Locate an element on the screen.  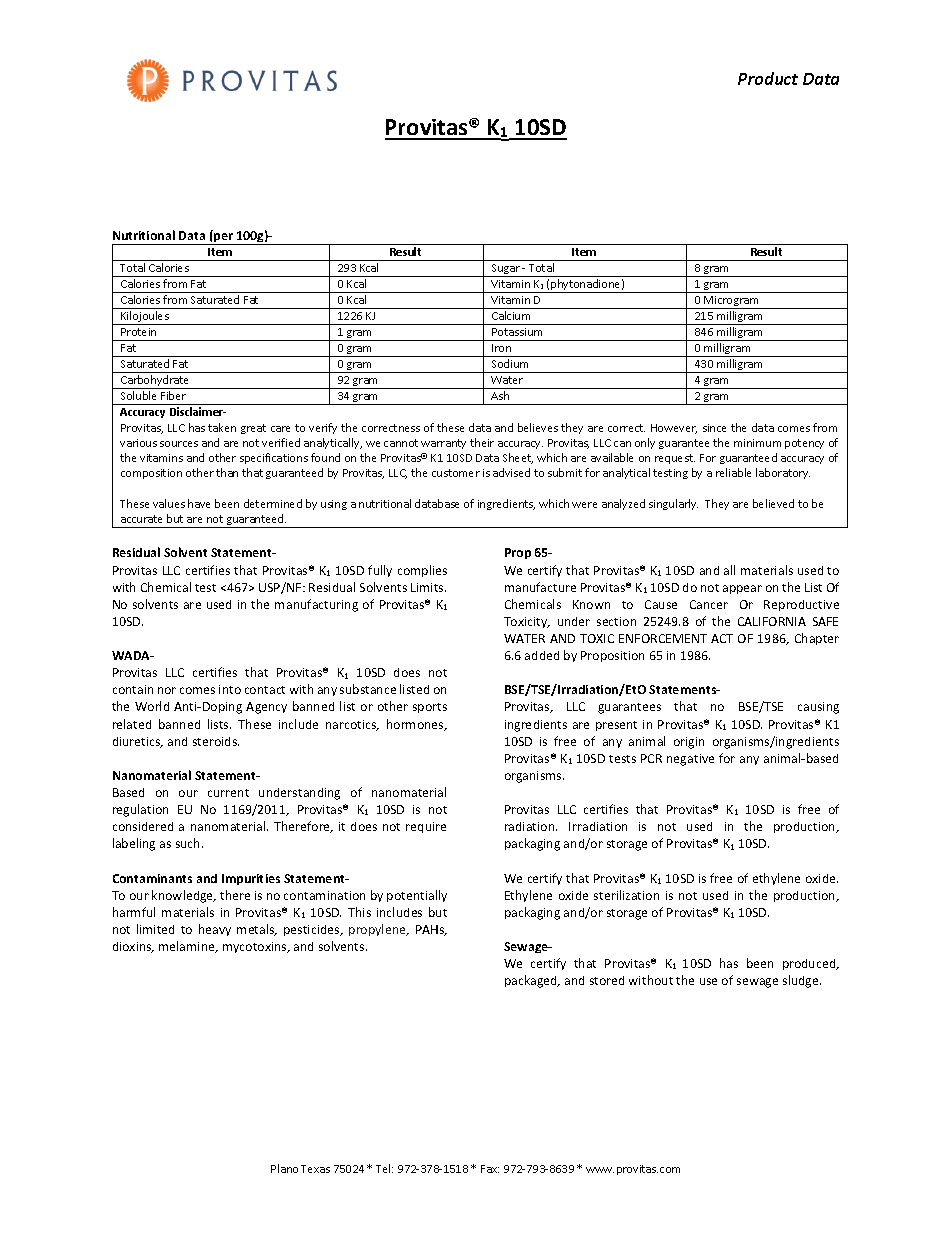
sports is located at coordinates (430, 708).
